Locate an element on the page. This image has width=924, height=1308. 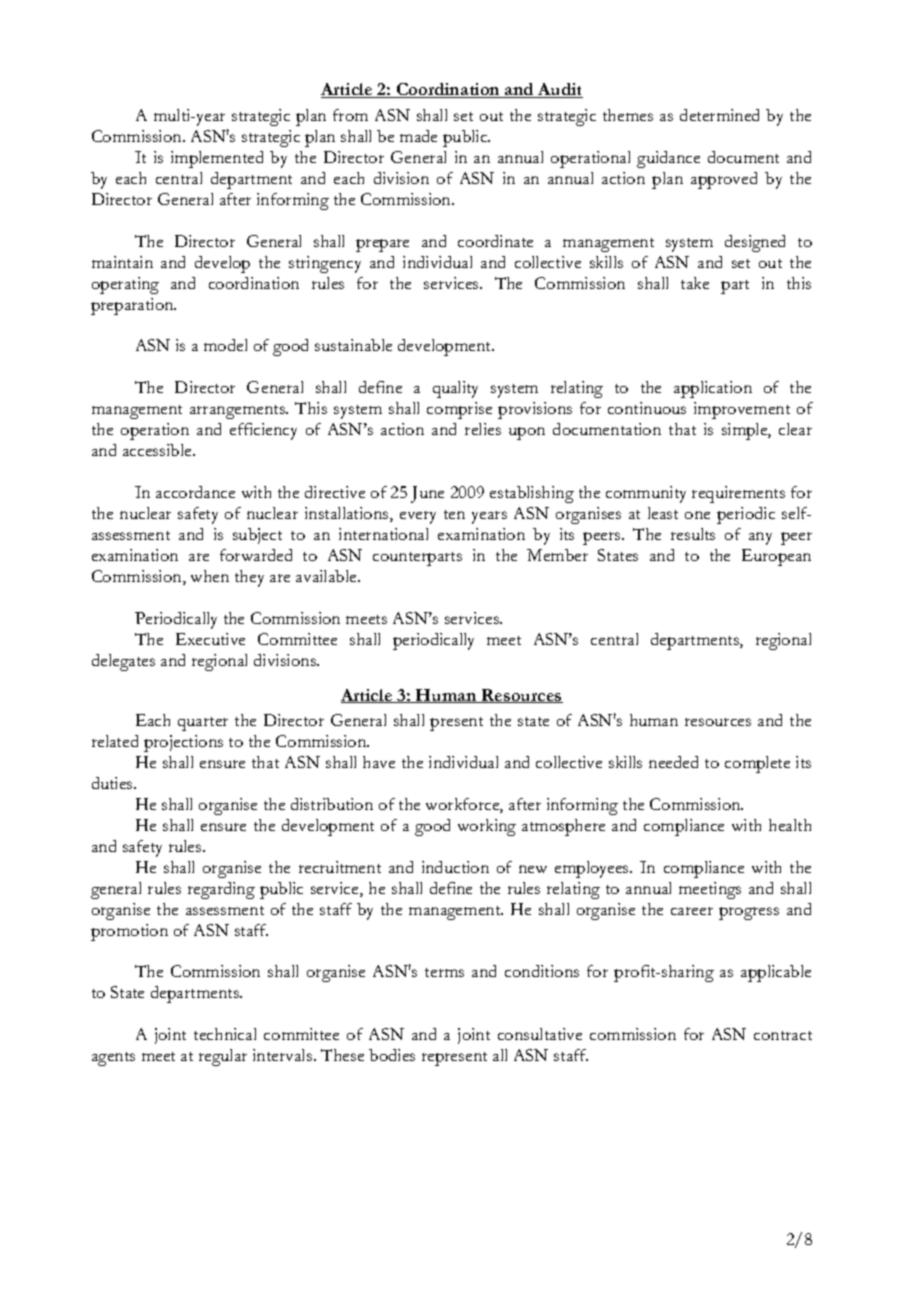
comprise is located at coordinates (459, 410).
